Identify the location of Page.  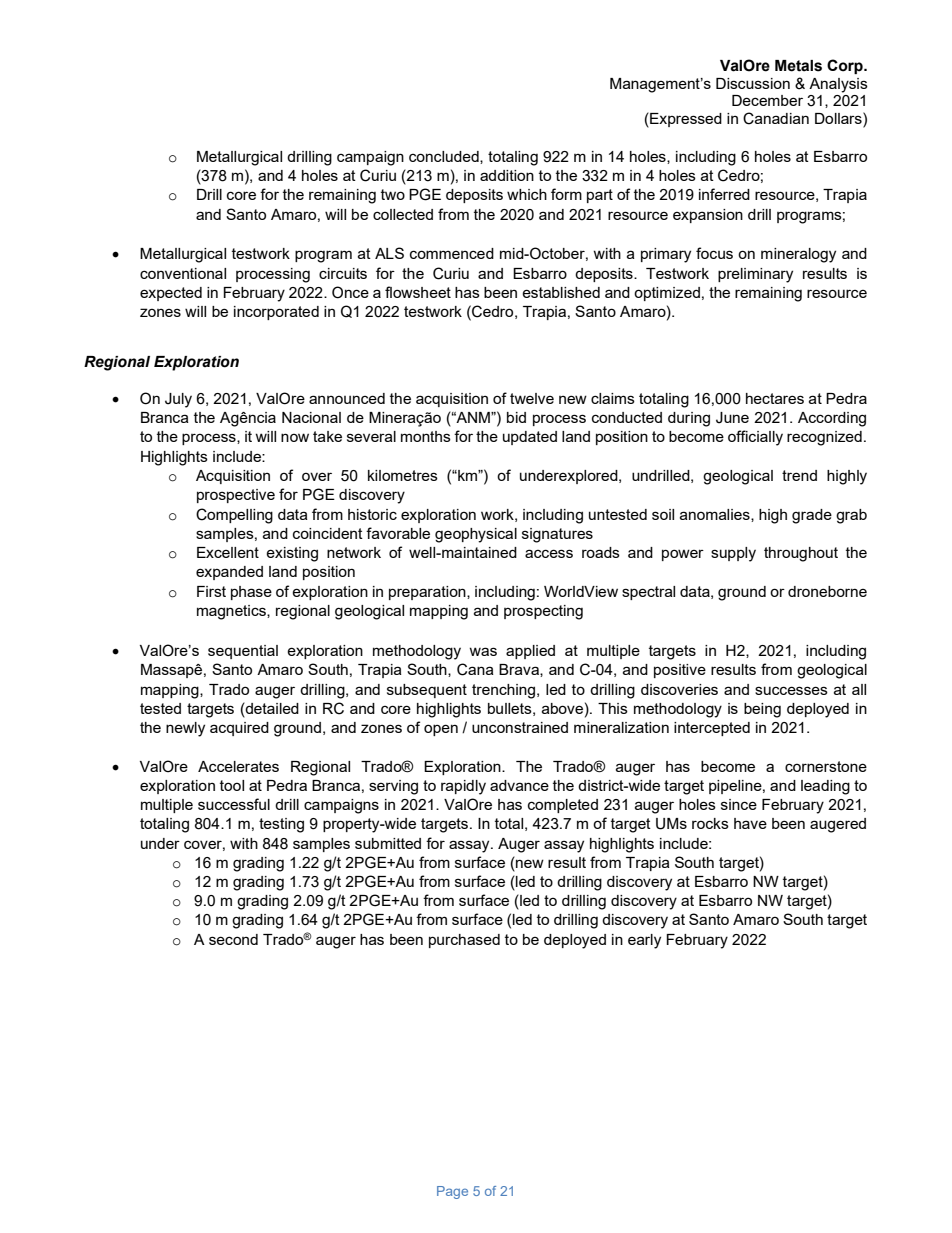
(452, 1192).
